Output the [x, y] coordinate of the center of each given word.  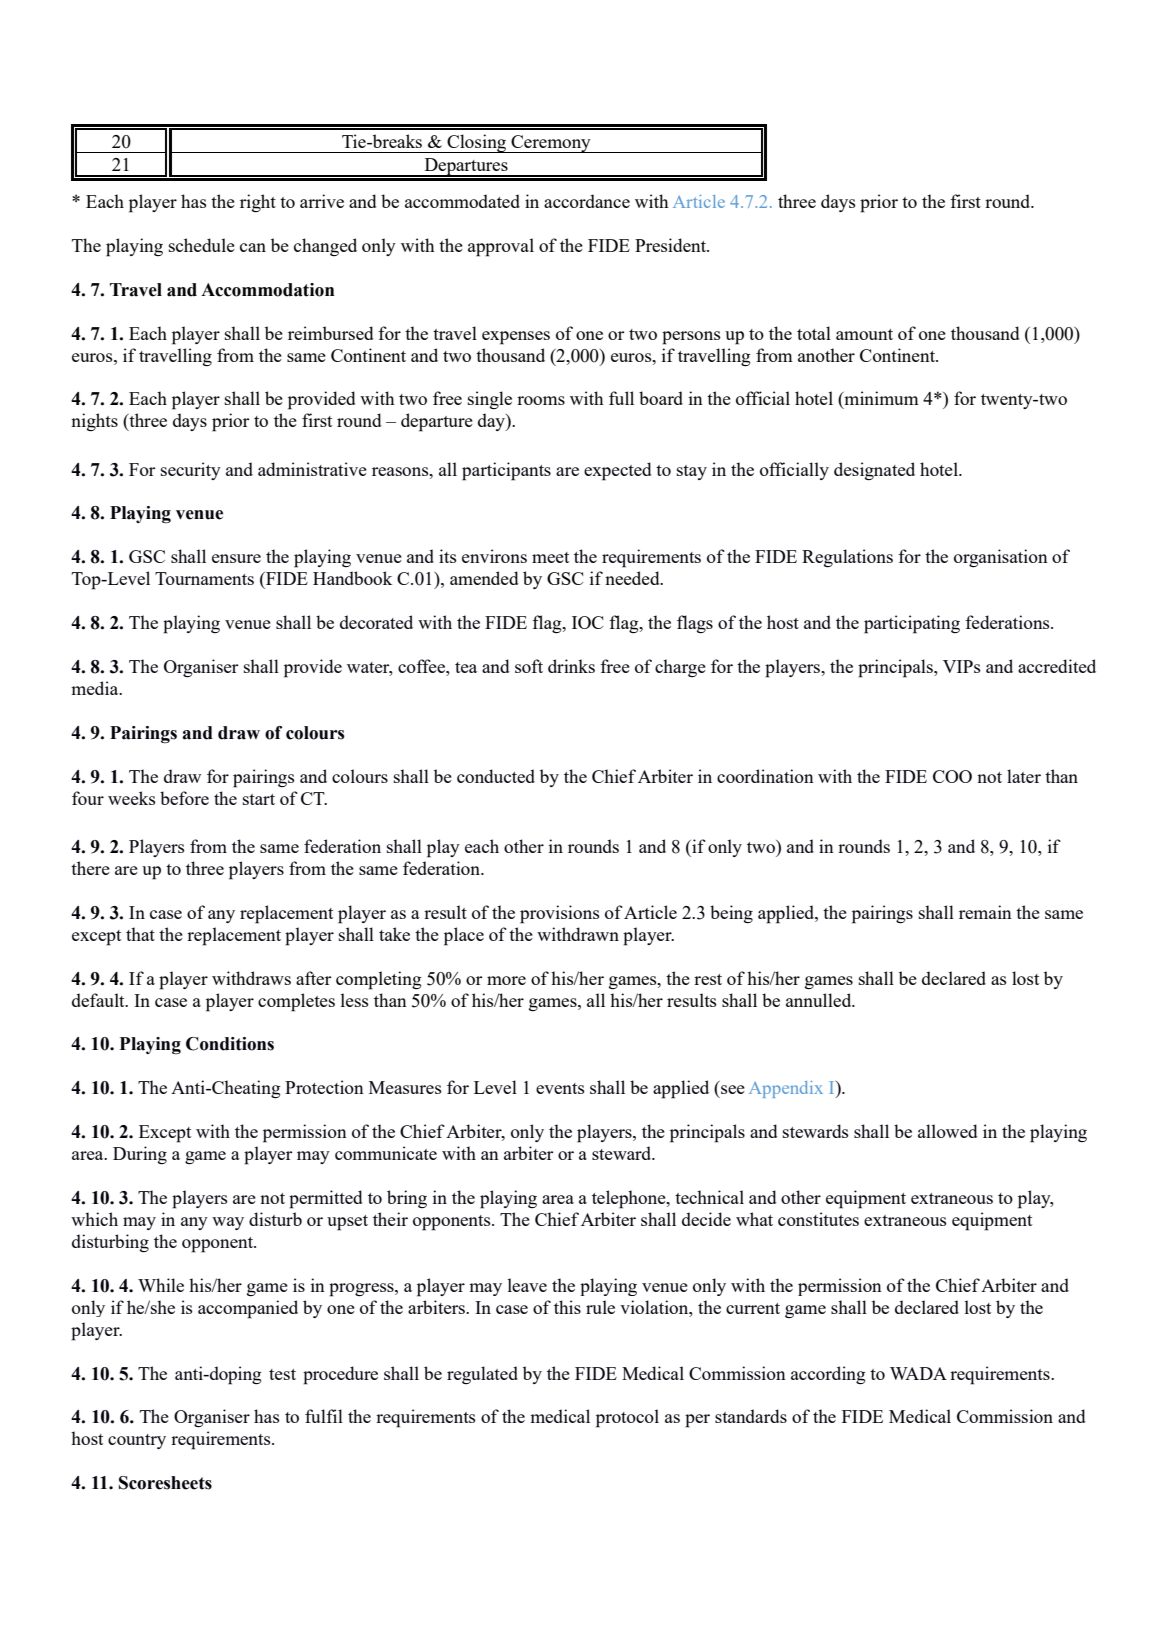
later [1024, 776]
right [258, 203]
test [282, 1374]
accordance [587, 201]
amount [864, 334]
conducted [496, 776]
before [184, 798]
